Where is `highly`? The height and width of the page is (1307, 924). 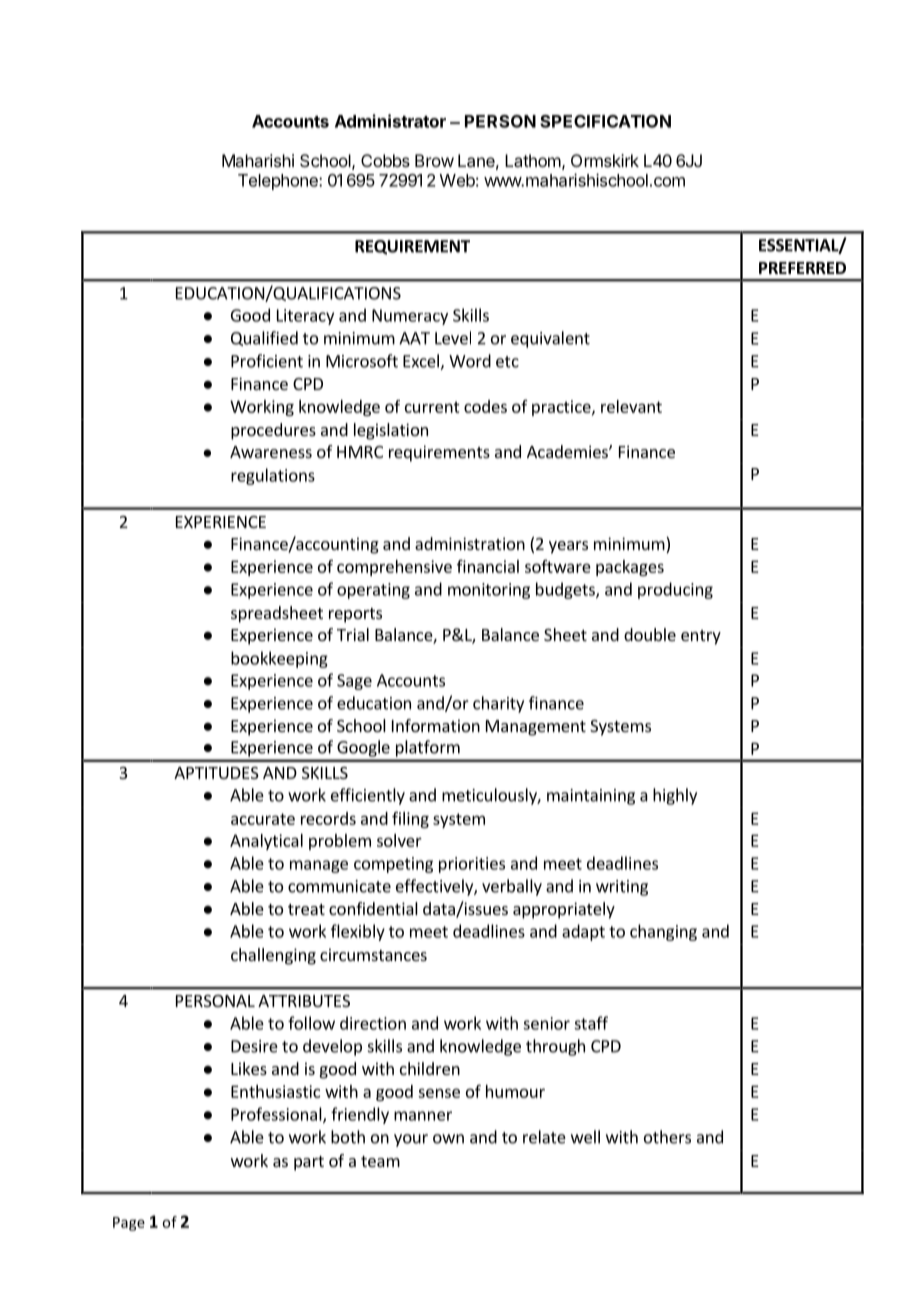
highly is located at coordinates (675, 796).
